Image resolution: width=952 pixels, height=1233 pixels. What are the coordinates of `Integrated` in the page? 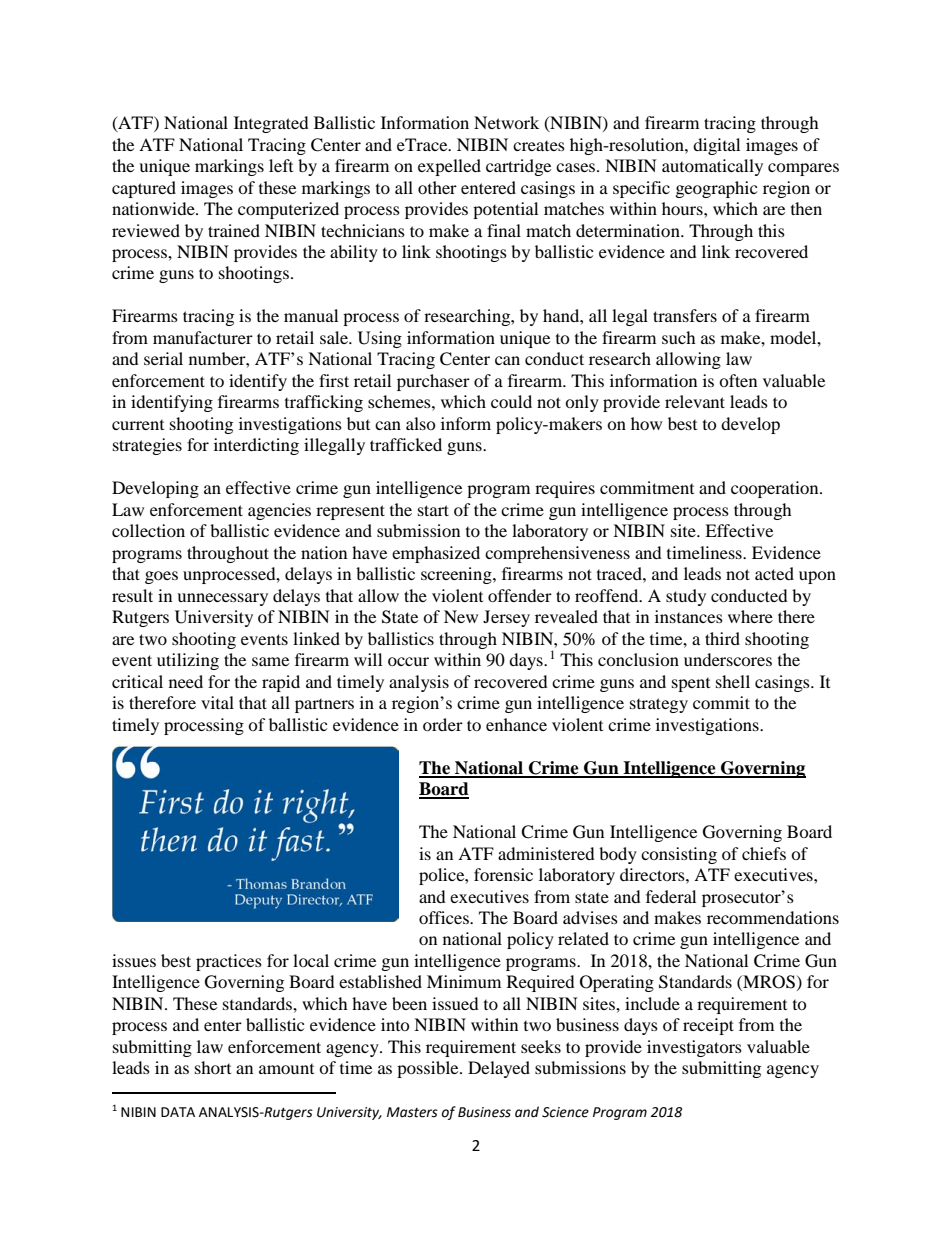 It's located at (271, 124).
